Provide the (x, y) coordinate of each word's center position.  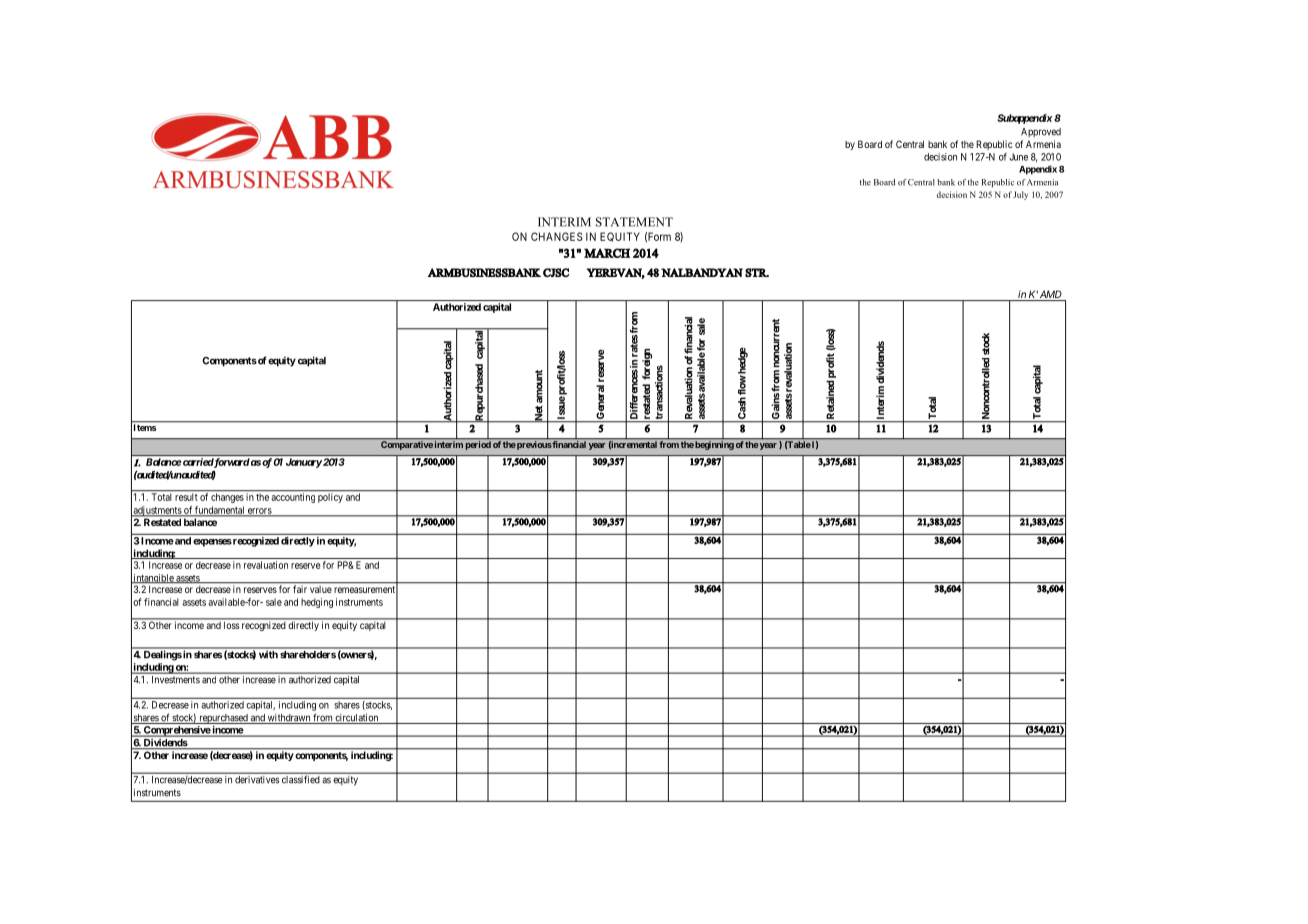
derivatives (257, 779)
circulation (357, 719)
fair (300, 589)
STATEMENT (634, 222)
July (1020, 195)
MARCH (607, 253)
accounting (293, 498)
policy (330, 498)
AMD (1051, 294)
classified (300, 779)
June (1018, 157)
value (321, 589)
